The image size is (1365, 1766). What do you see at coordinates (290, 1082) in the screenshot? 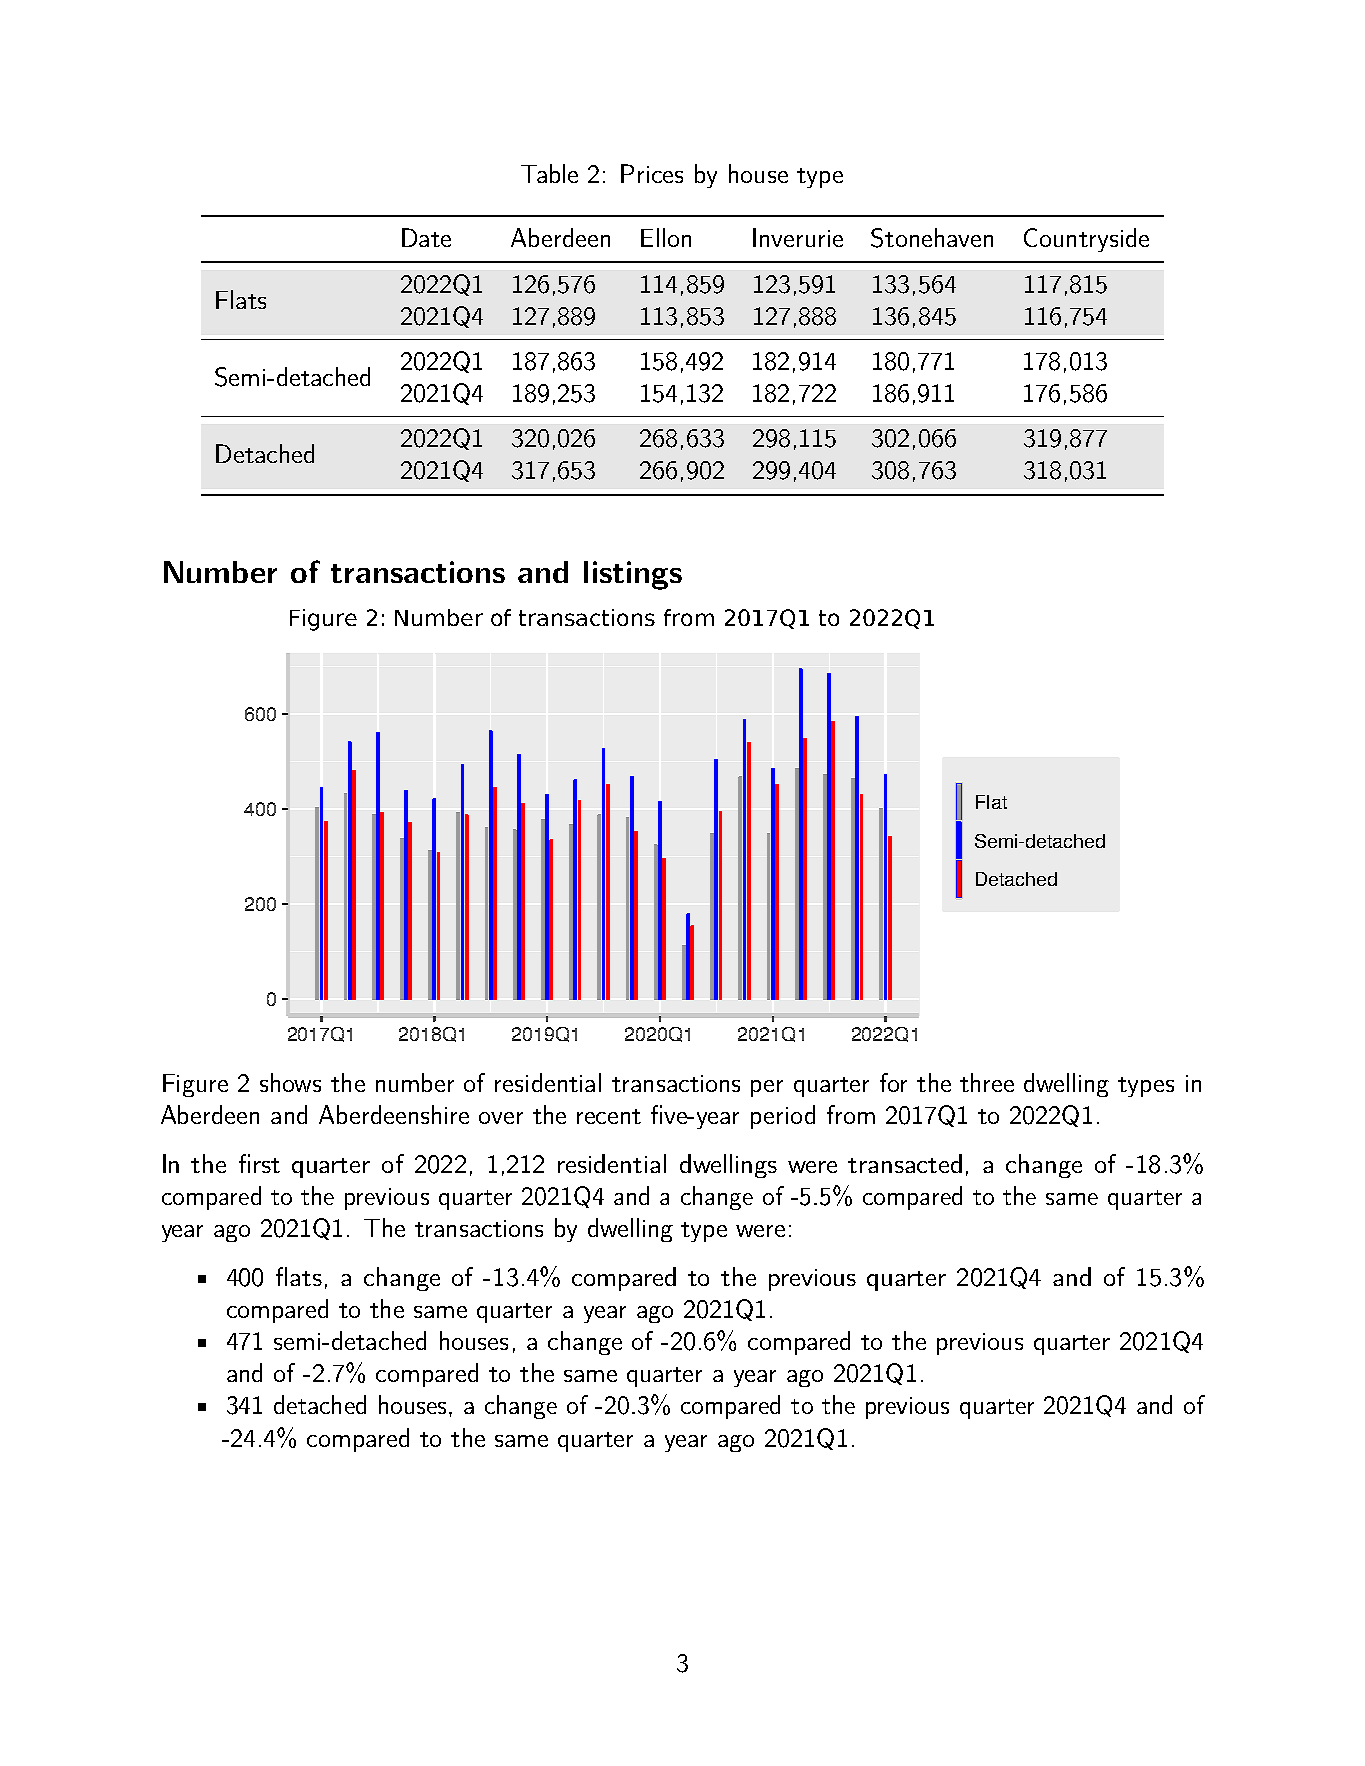
I see `shows` at bounding box center [290, 1082].
